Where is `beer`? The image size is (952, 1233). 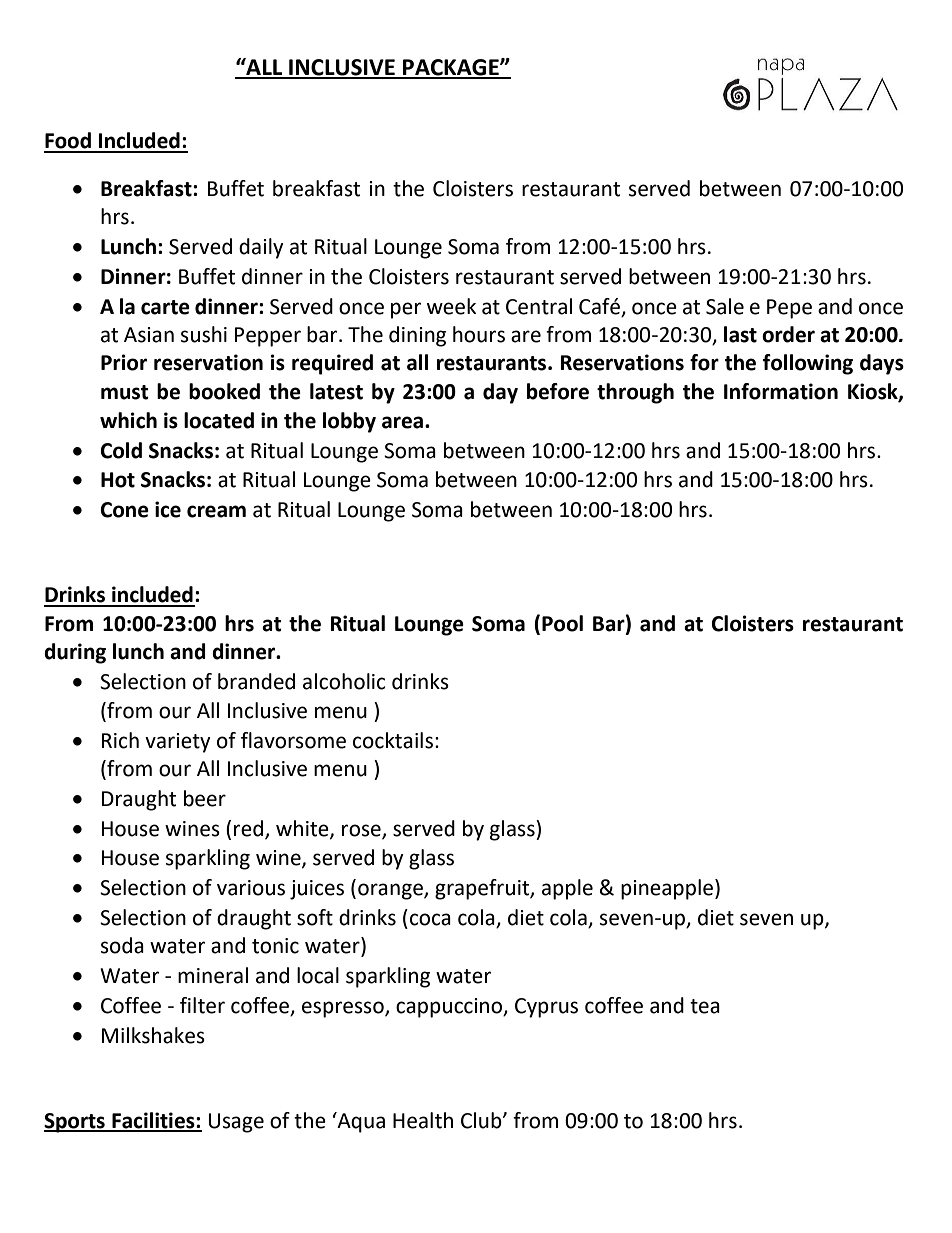 beer is located at coordinates (205, 798).
